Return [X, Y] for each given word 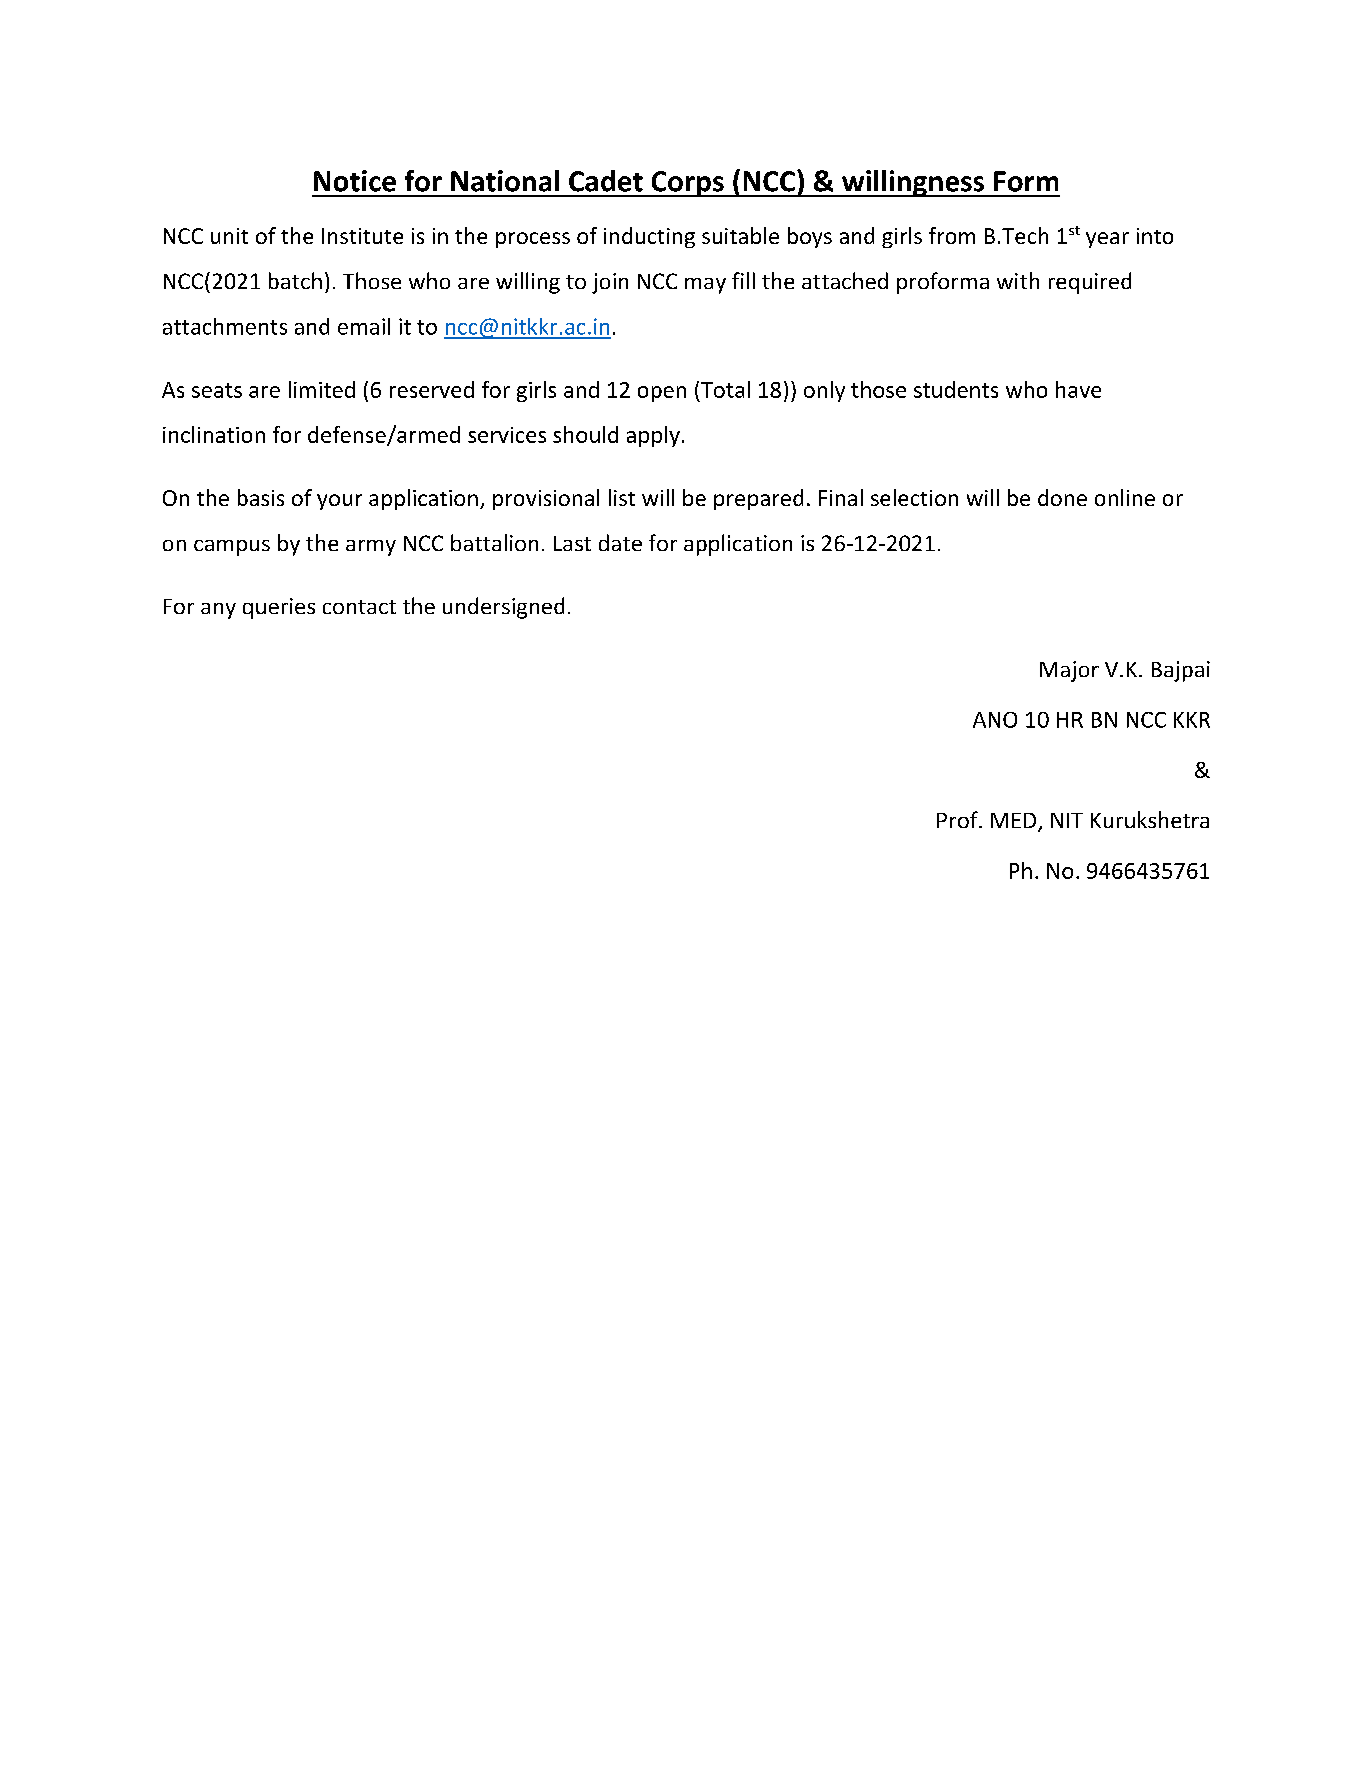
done [1062, 497]
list [622, 497]
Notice [355, 181]
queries [279, 608]
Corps [687, 184]
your [339, 502]
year [1107, 240]
